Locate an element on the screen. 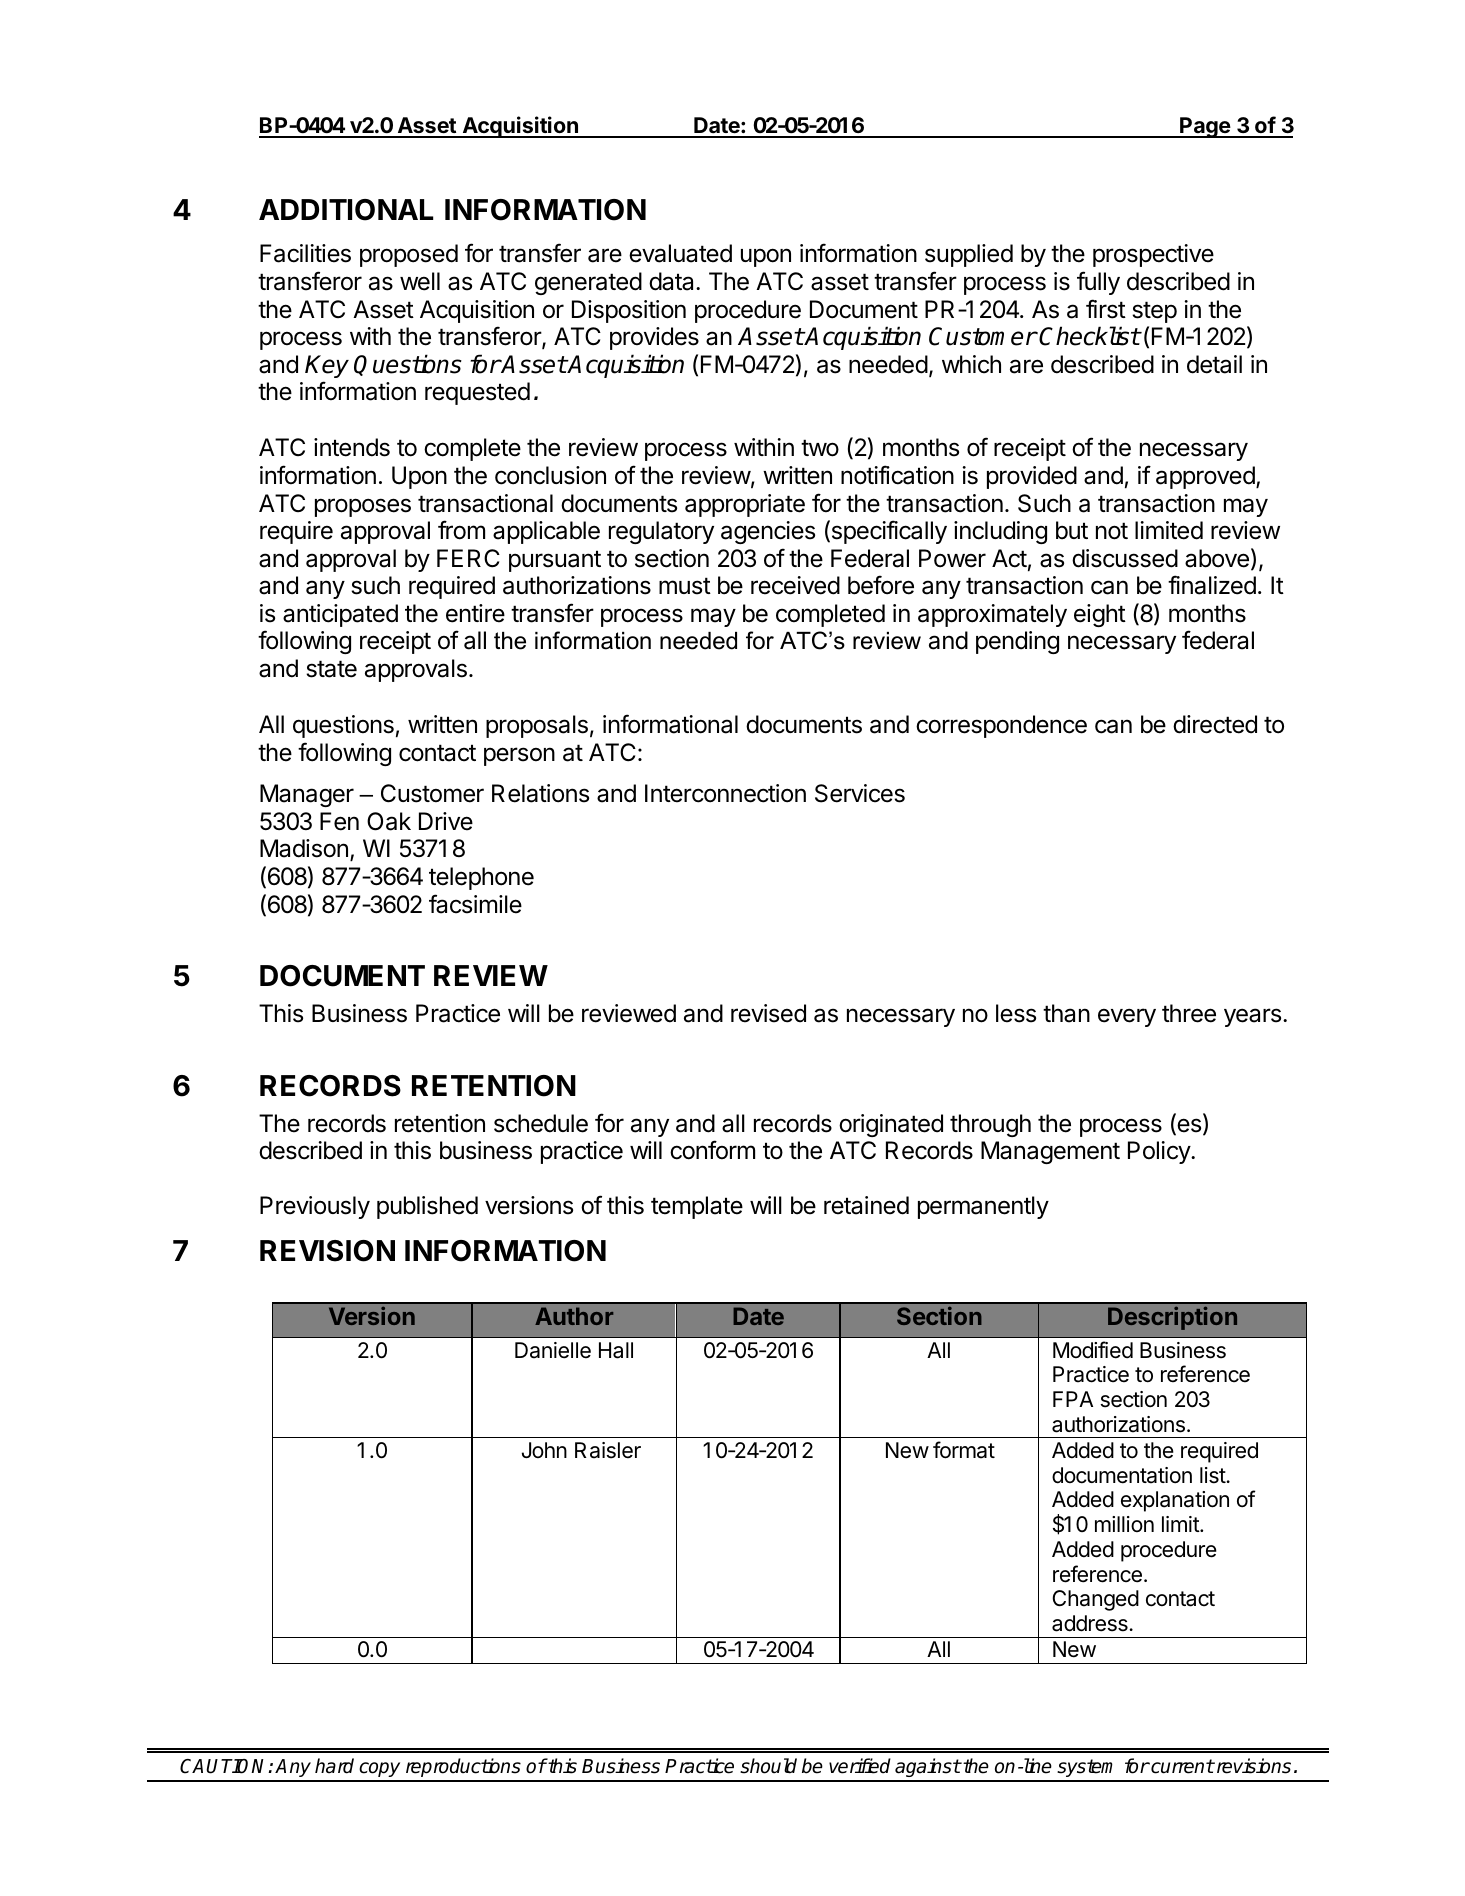 This screenshot has width=1465, height=1896. ADDITIONAL is located at coordinates (346, 210).
